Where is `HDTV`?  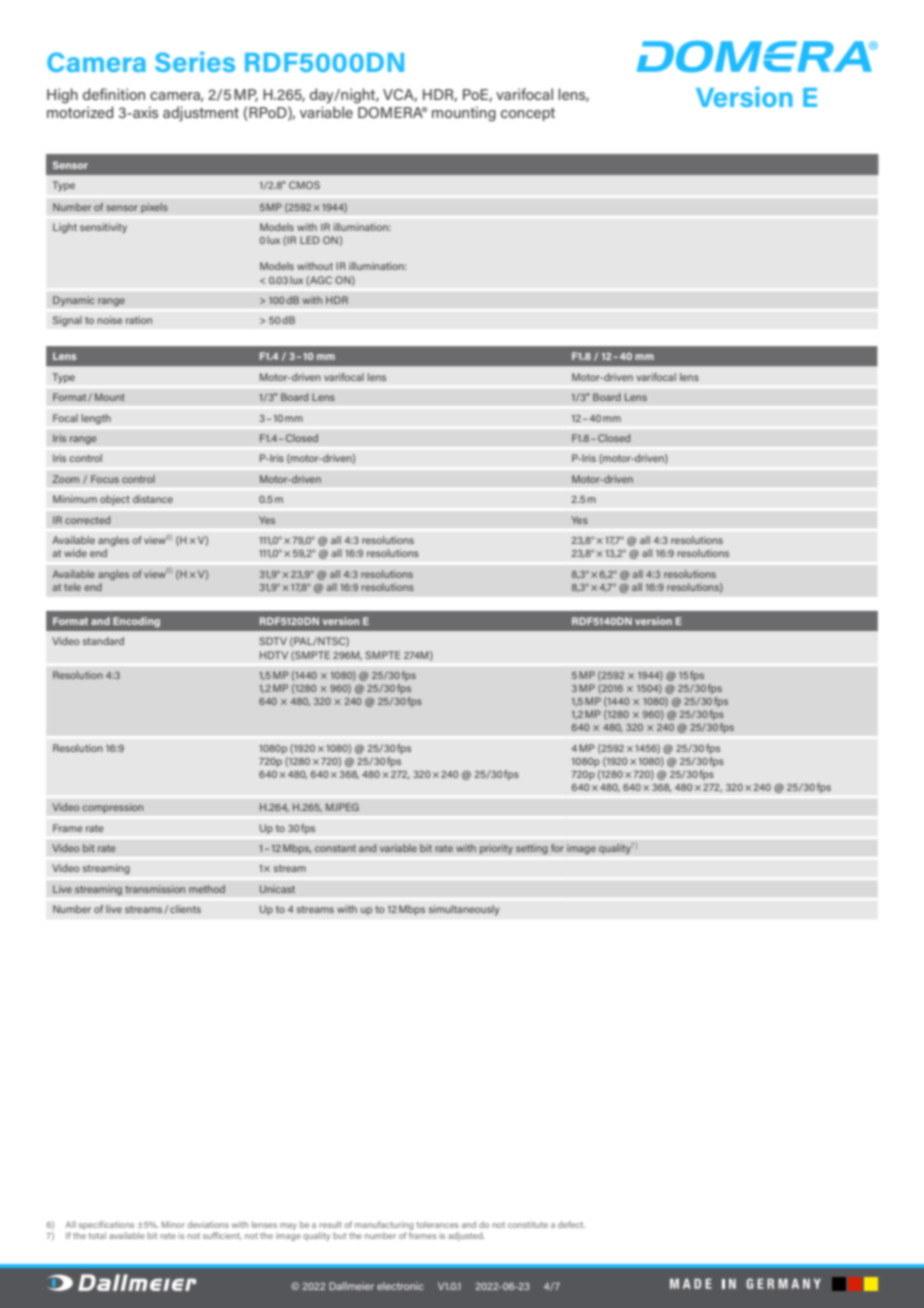
HDTV is located at coordinates (274, 655).
